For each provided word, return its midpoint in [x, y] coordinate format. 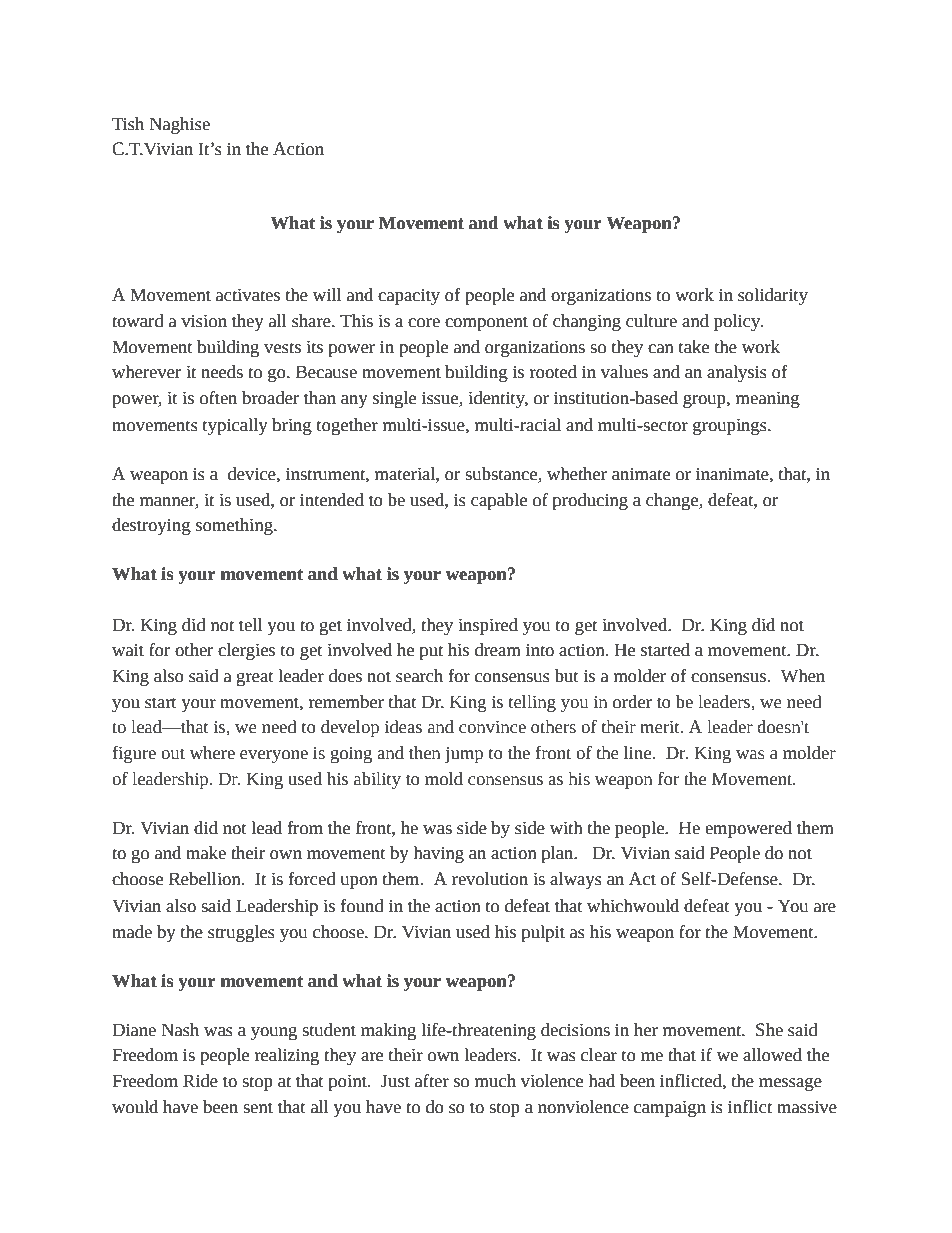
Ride [200, 1081]
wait [128, 650]
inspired [488, 626]
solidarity [773, 296]
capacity [409, 297]
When [803, 676]
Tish [128, 124]
